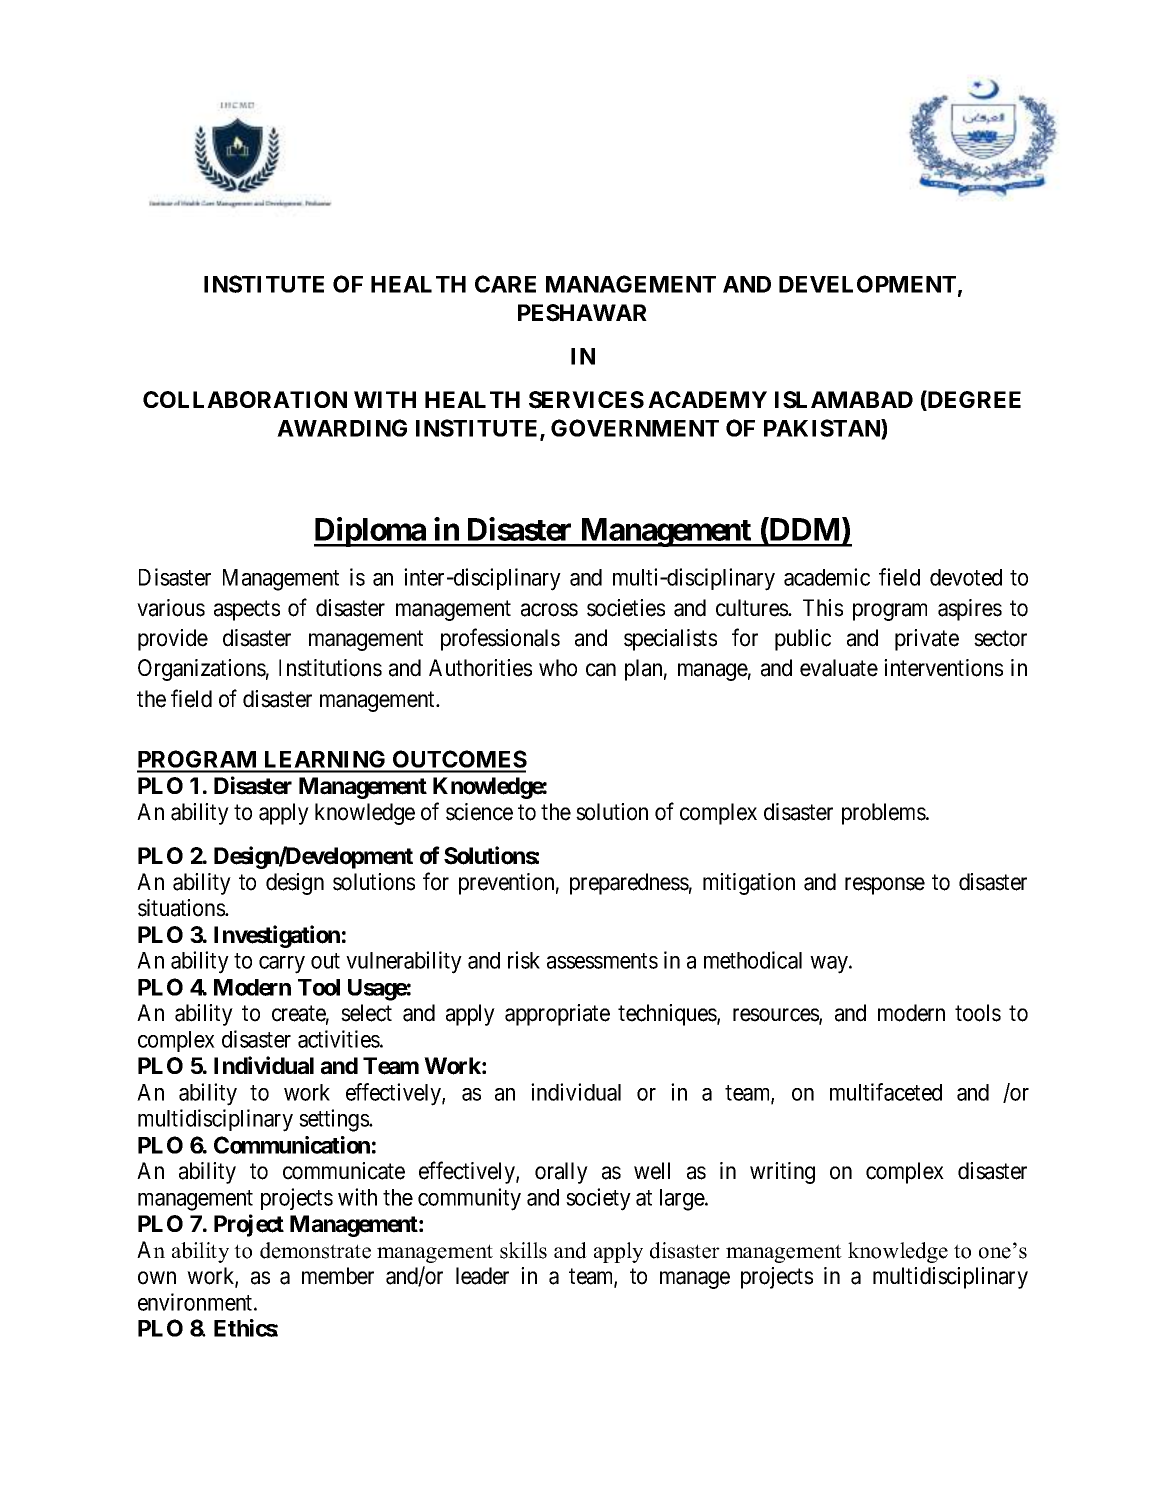 This screenshot has height=1509, width=1166. Describe the element at coordinates (549, 610) in the screenshot. I see `across` at that location.
